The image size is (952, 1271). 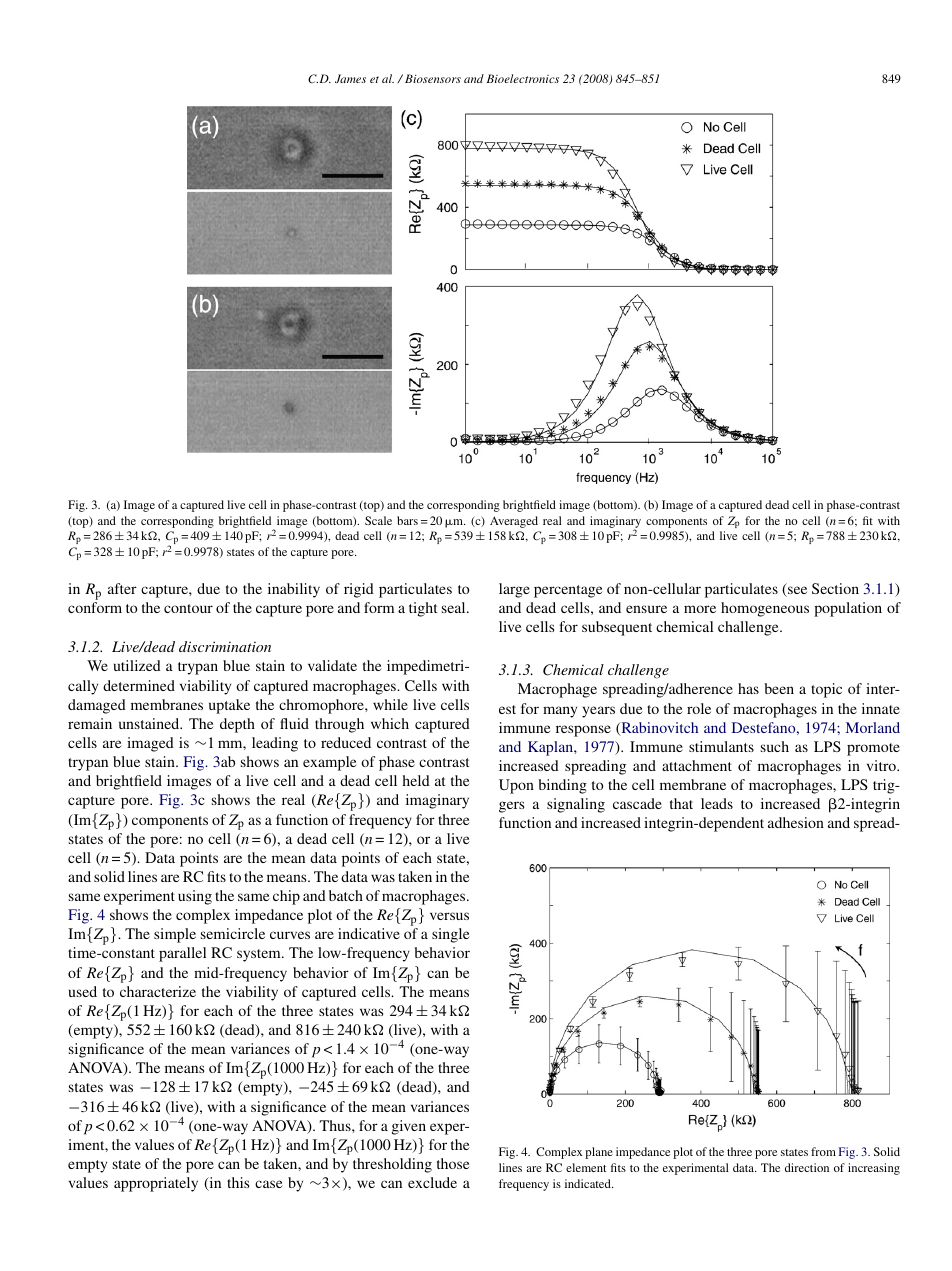 I want to click on homogeneous, so click(x=765, y=609).
